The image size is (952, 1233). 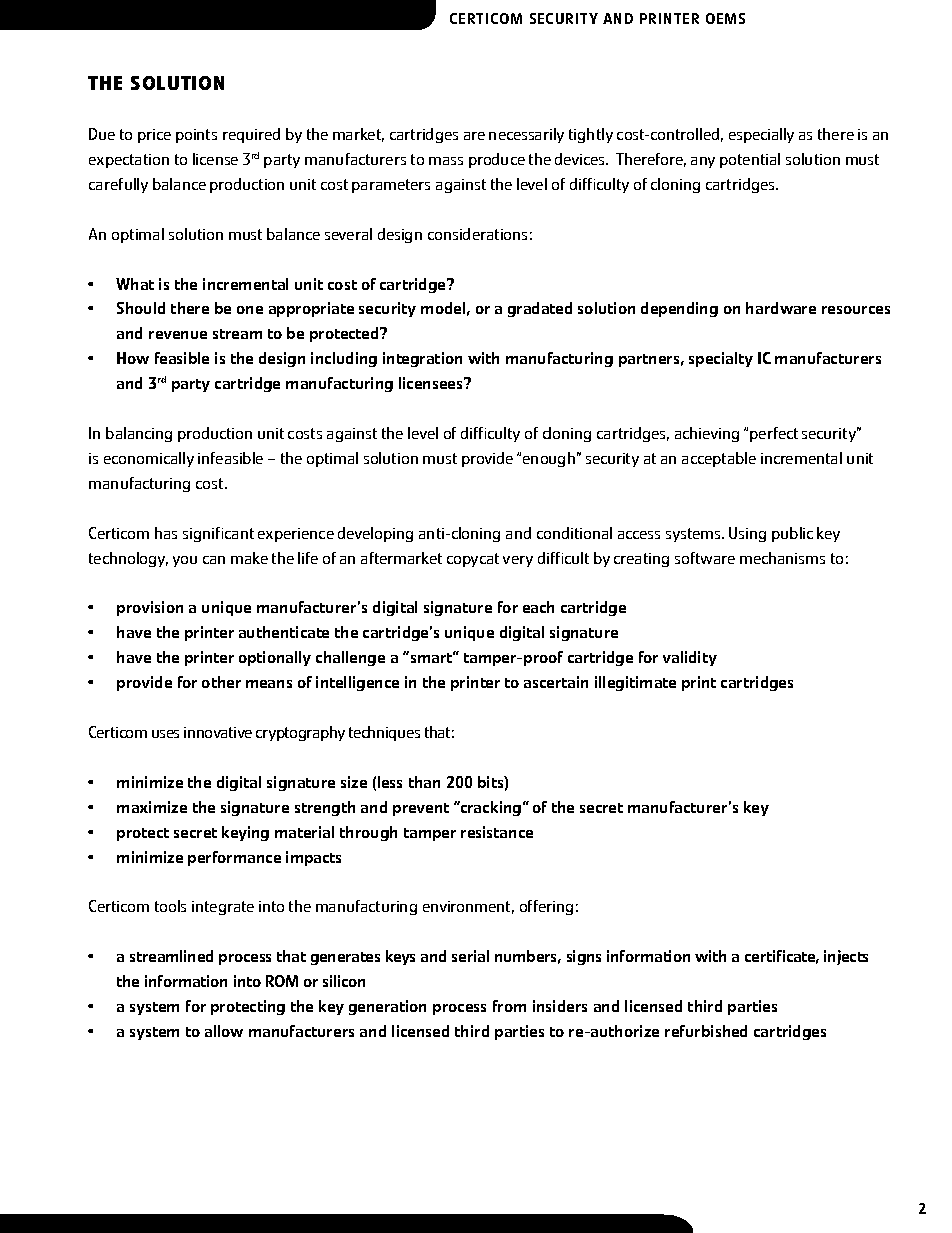 What do you see at coordinates (196, 136) in the screenshot?
I see `points` at bounding box center [196, 136].
